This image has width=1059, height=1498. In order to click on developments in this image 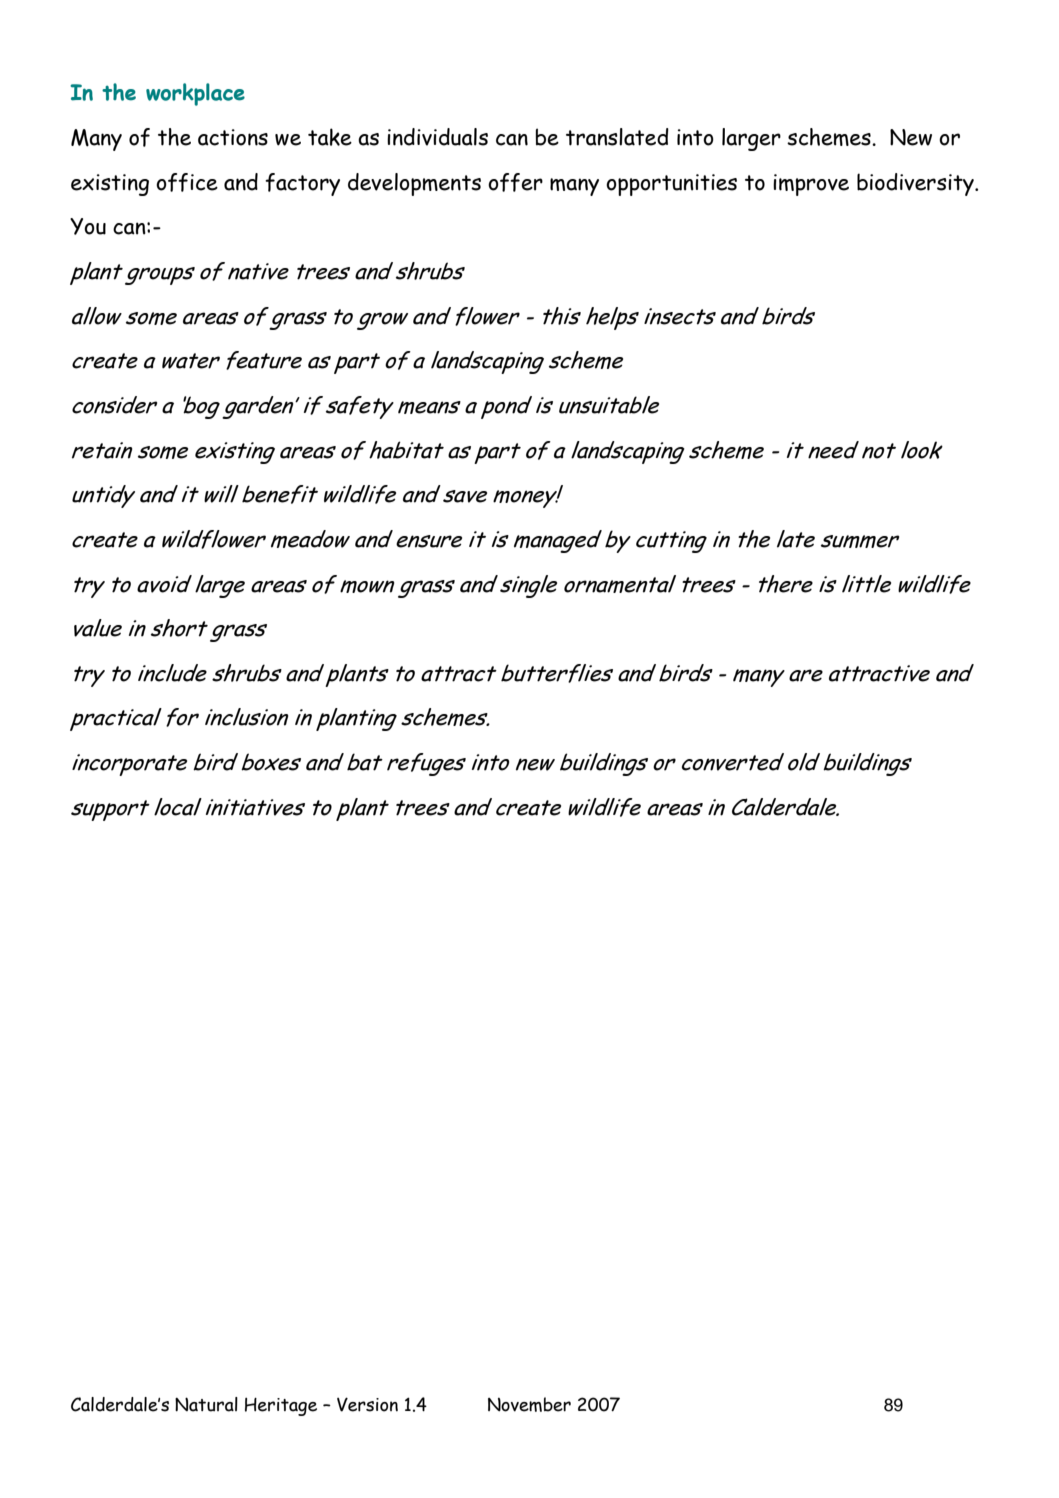, I will do `click(414, 184)`.
